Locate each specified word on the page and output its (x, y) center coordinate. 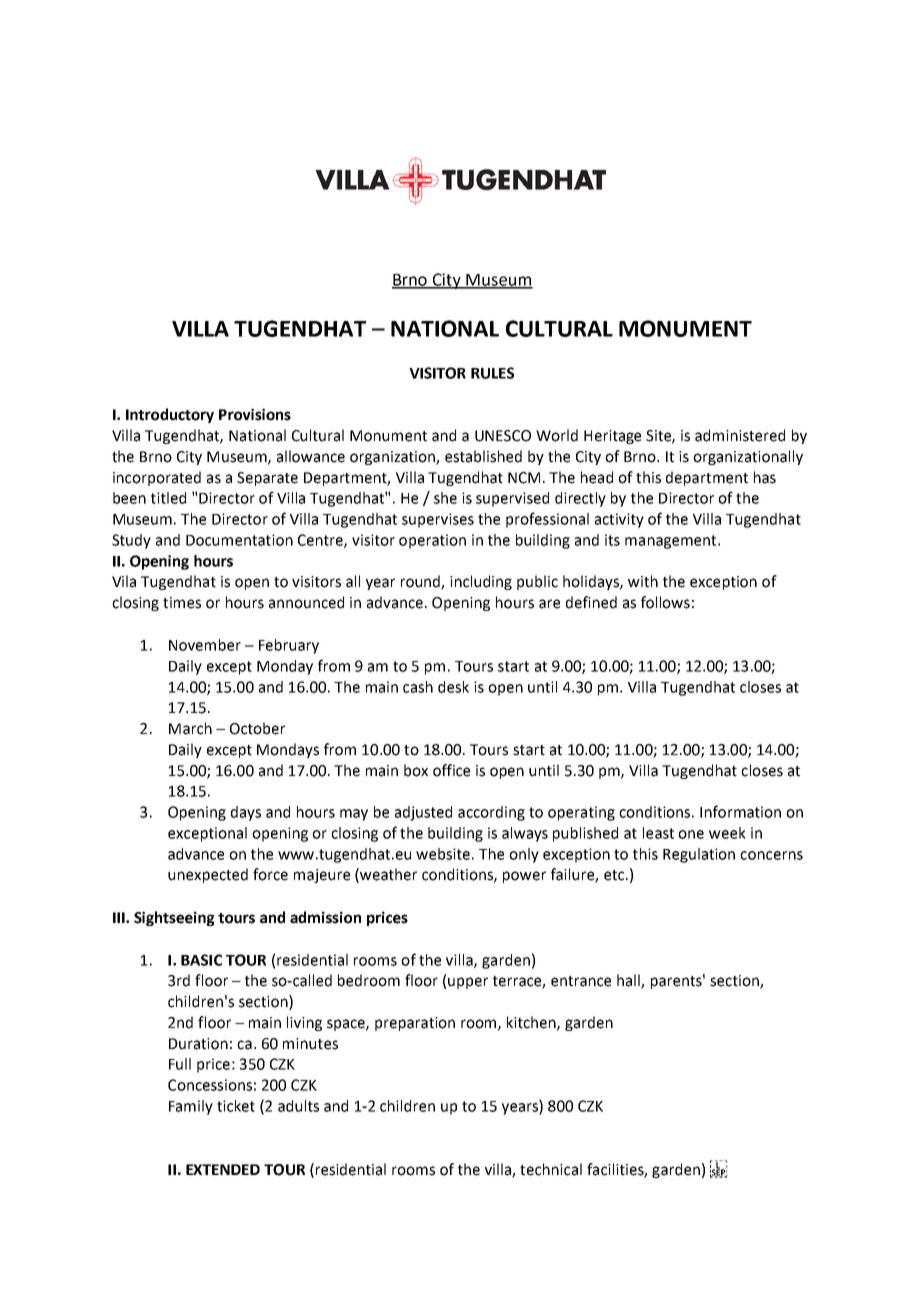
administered (740, 435)
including (481, 582)
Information (740, 811)
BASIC (201, 960)
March (190, 728)
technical (551, 1169)
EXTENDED (223, 1169)
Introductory (170, 415)
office (451, 770)
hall (629, 981)
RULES (492, 373)
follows (665, 602)
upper (468, 983)
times (182, 603)
